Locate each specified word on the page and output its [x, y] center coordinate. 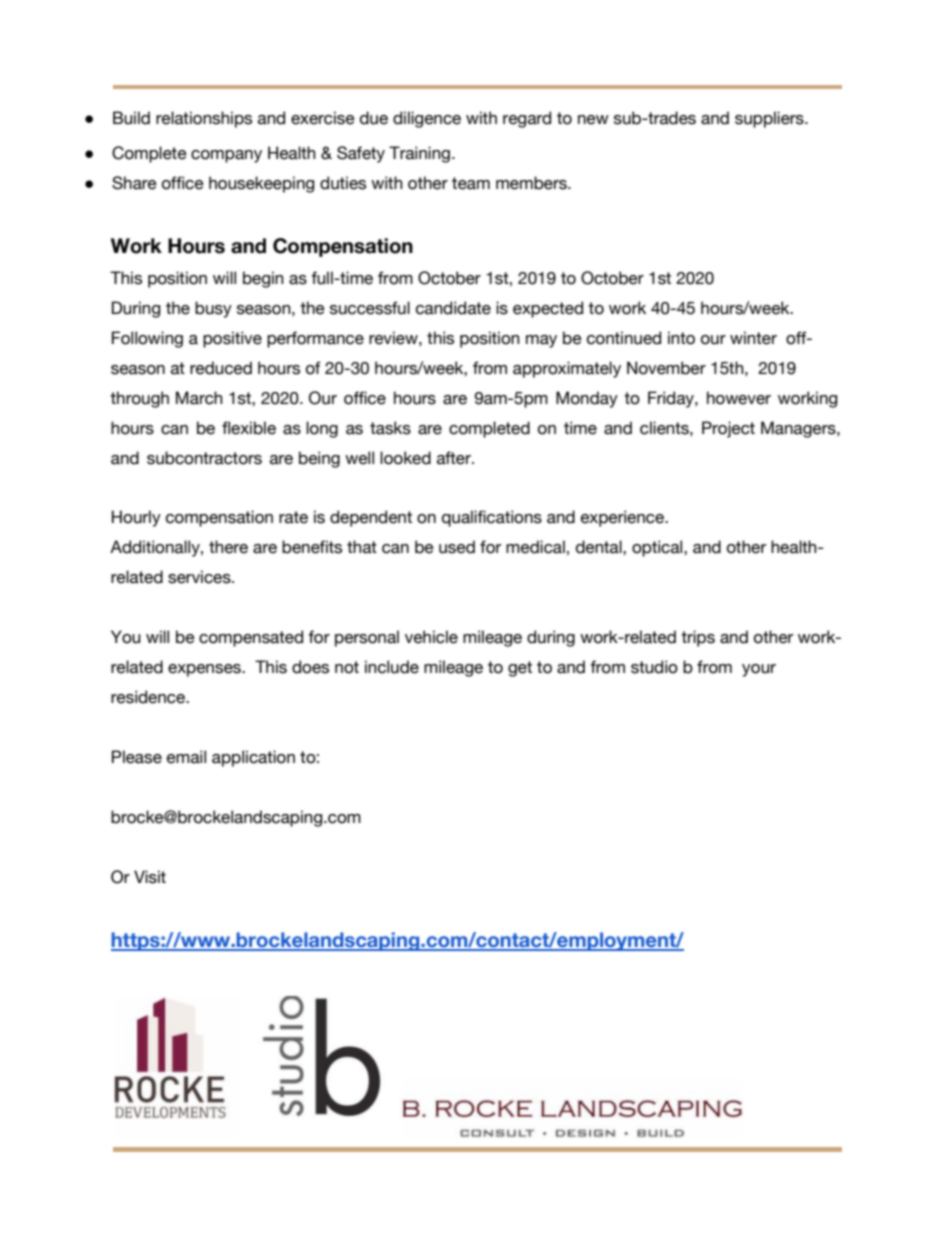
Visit [150, 877]
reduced [221, 368]
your [759, 670]
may [541, 341]
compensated [251, 638]
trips [698, 638]
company [226, 156]
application [253, 758]
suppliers [770, 119]
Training [419, 154]
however [739, 398]
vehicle [431, 637]
